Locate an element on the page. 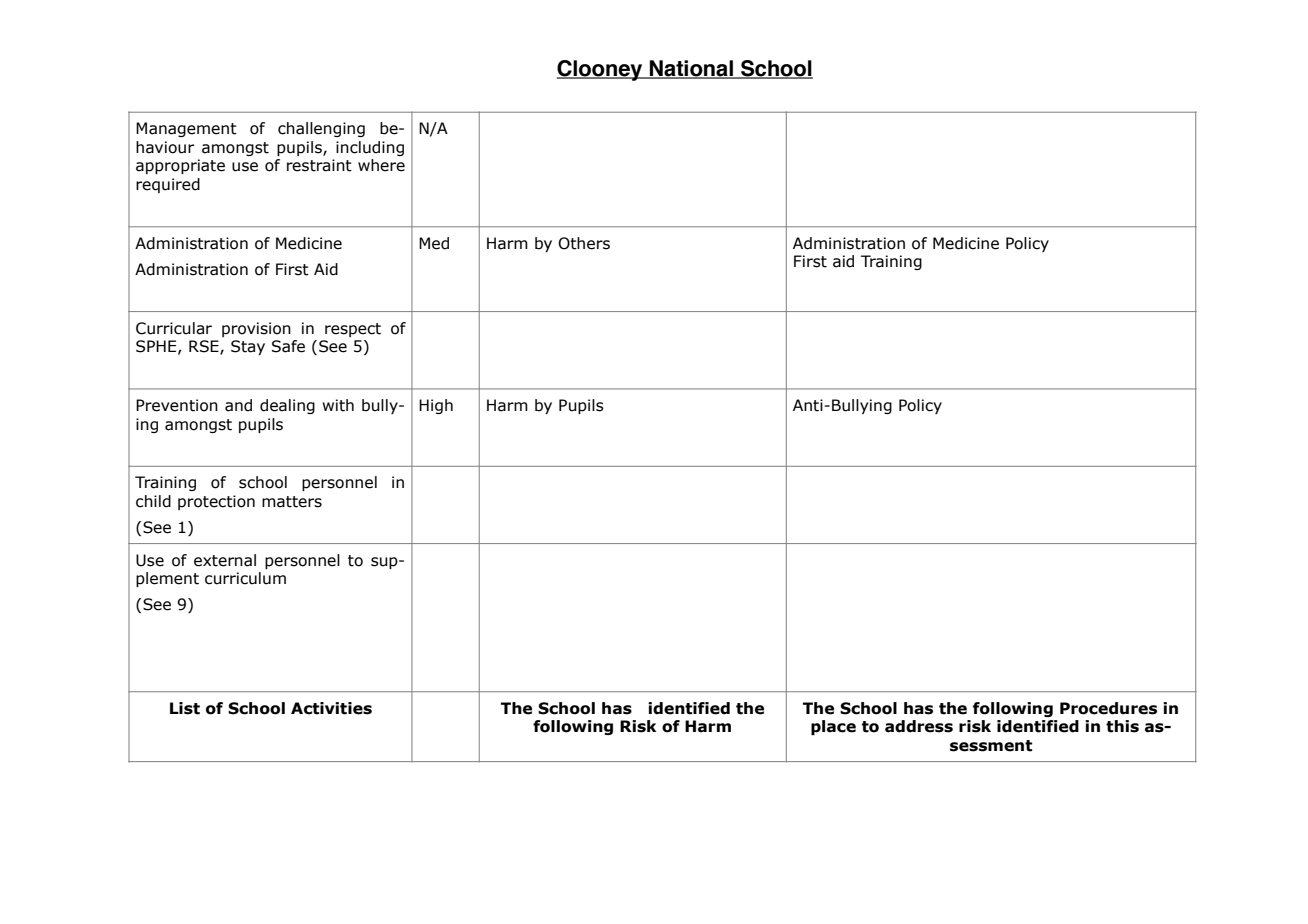 The image size is (1308, 924). challenging is located at coordinates (321, 129).
